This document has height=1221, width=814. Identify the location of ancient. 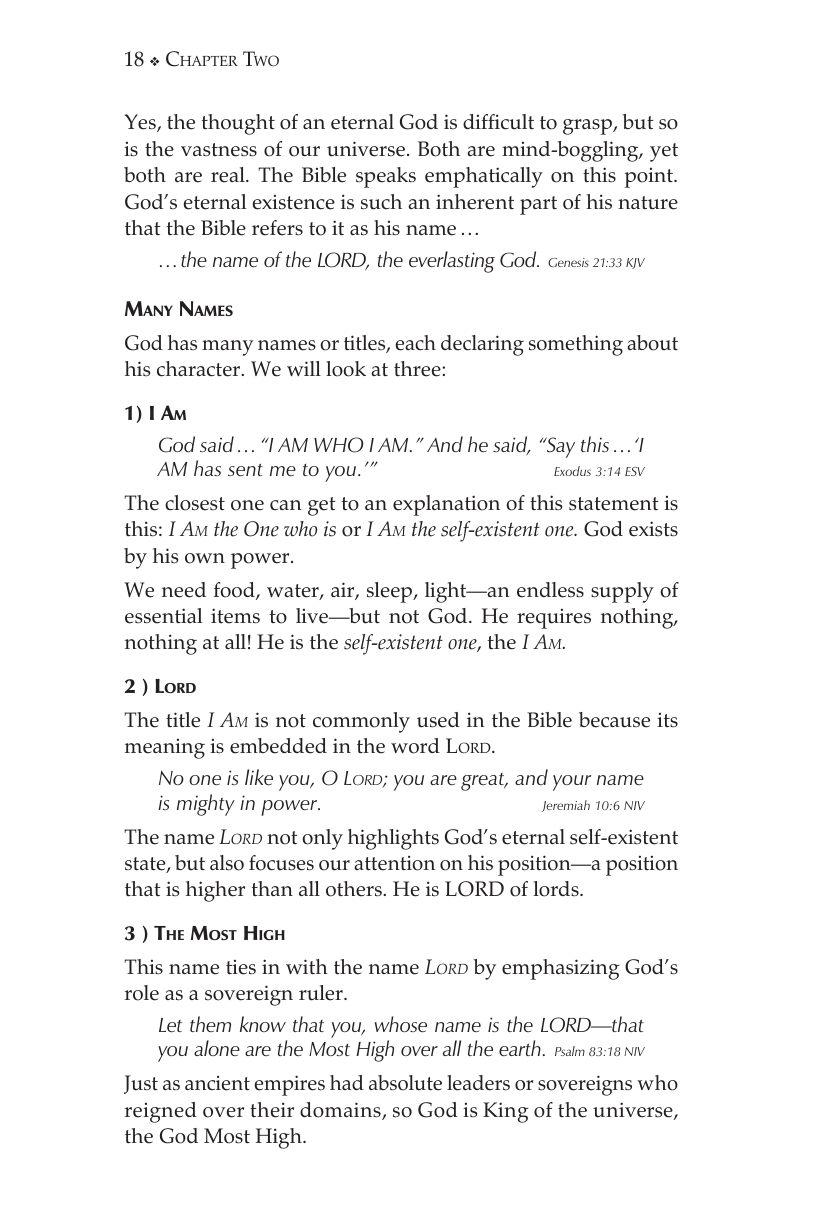
(217, 1083).
